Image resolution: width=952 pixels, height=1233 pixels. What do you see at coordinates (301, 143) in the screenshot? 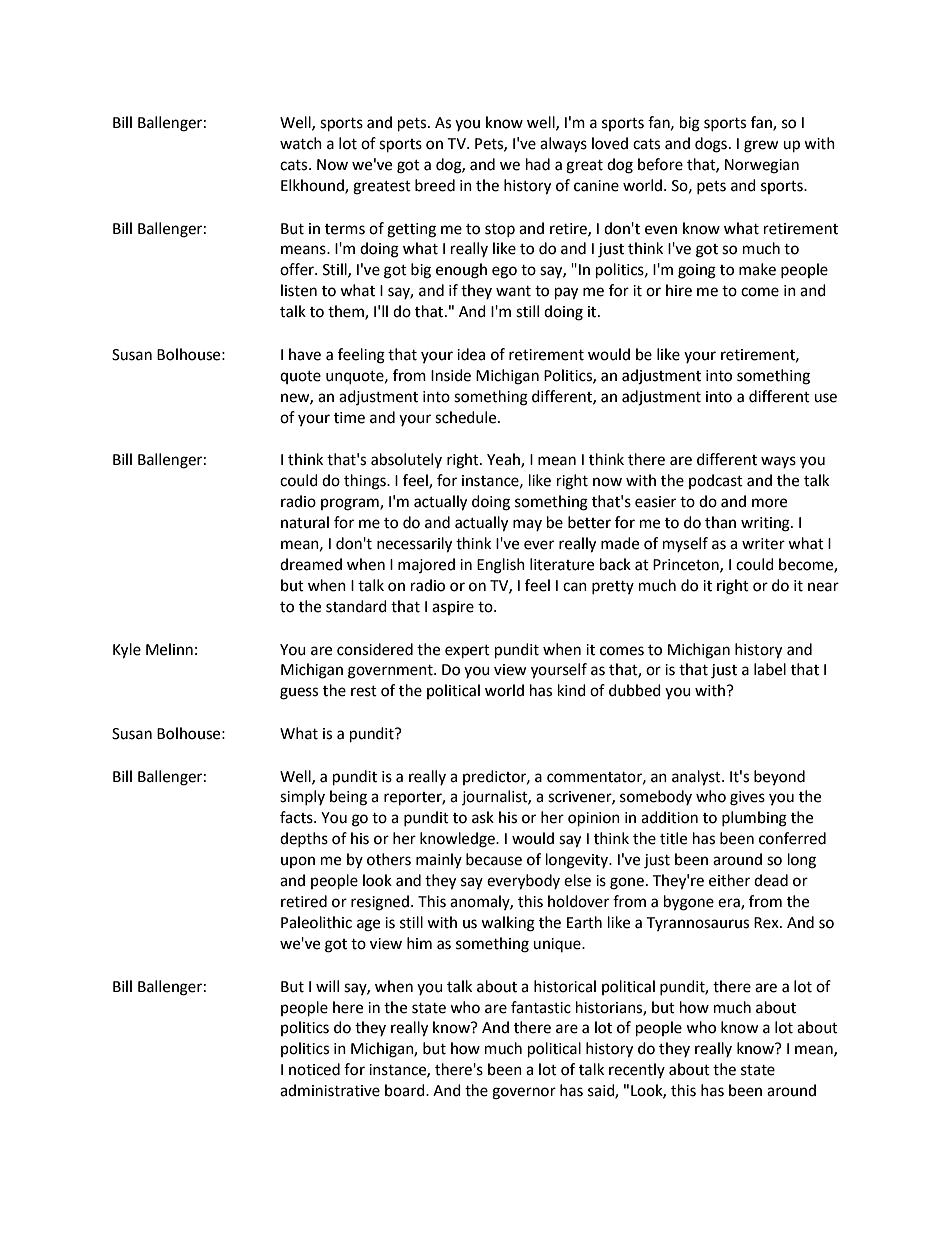
I see `watch` at bounding box center [301, 143].
